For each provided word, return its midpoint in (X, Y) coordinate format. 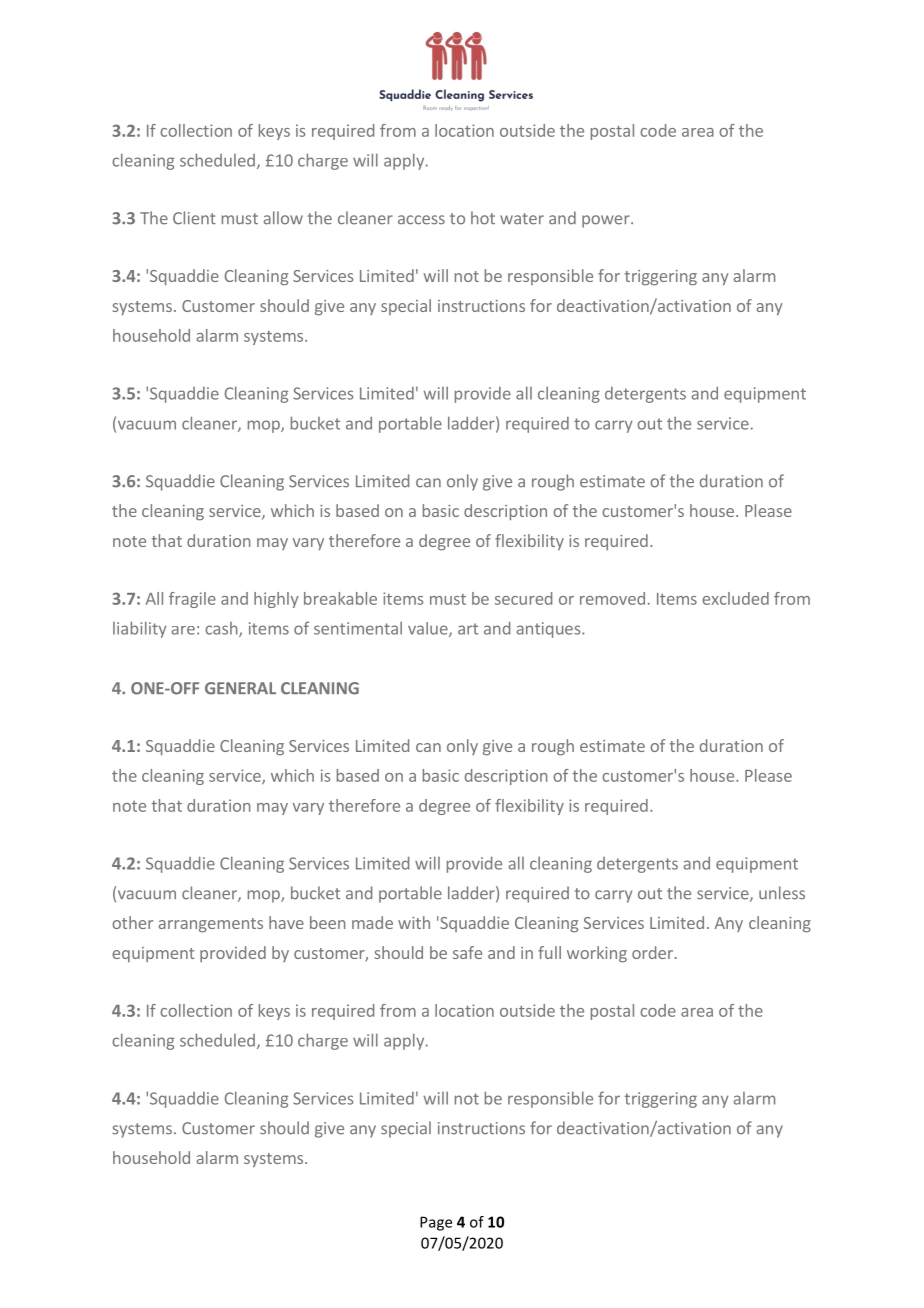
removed (612, 598)
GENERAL (240, 688)
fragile (192, 600)
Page (436, 1223)
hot (483, 218)
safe (467, 952)
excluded (735, 598)
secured (523, 598)
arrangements (210, 925)
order (652, 952)
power (607, 221)
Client (194, 218)
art (468, 629)
